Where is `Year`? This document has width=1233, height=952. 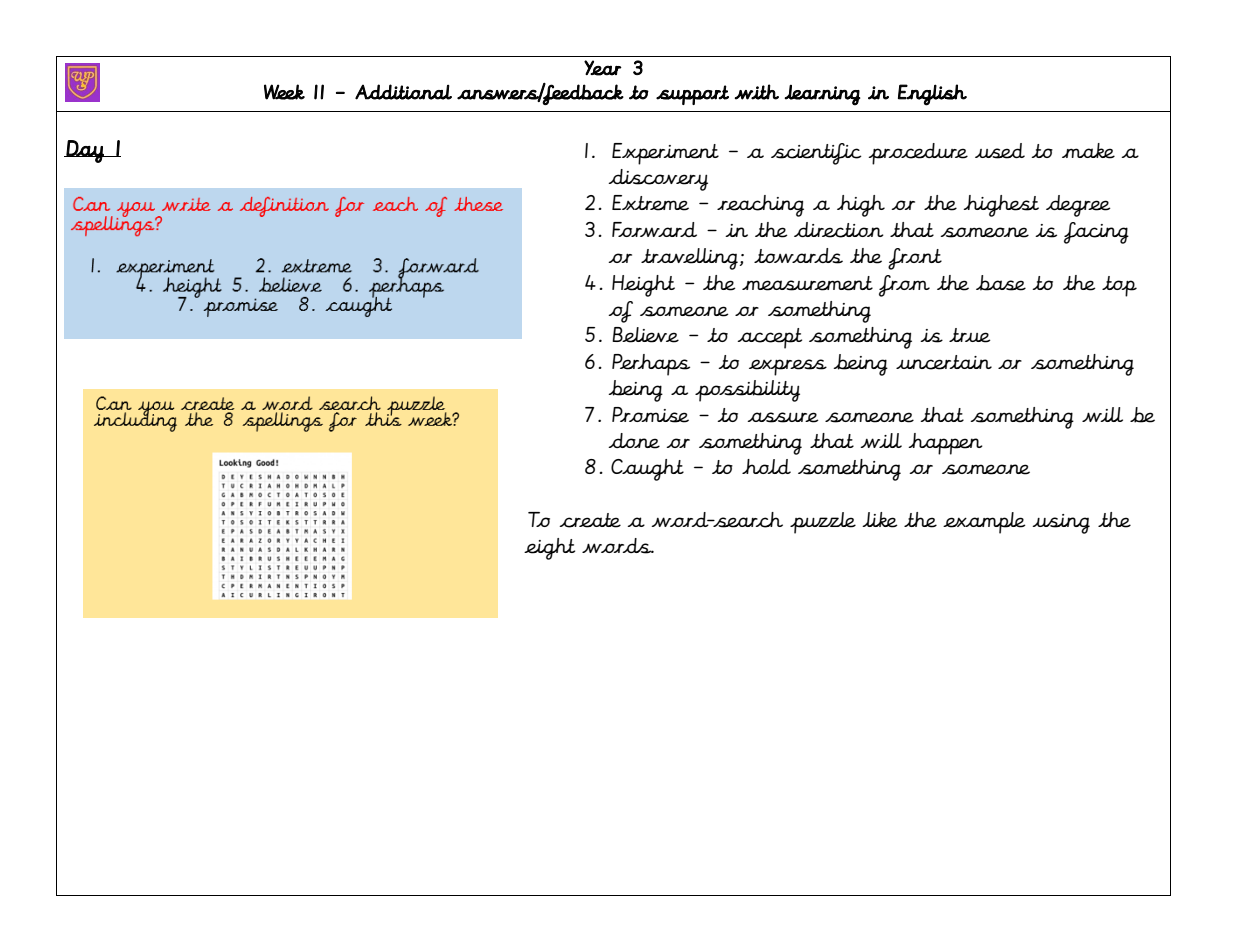 Year is located at coordinates (603, 68).
